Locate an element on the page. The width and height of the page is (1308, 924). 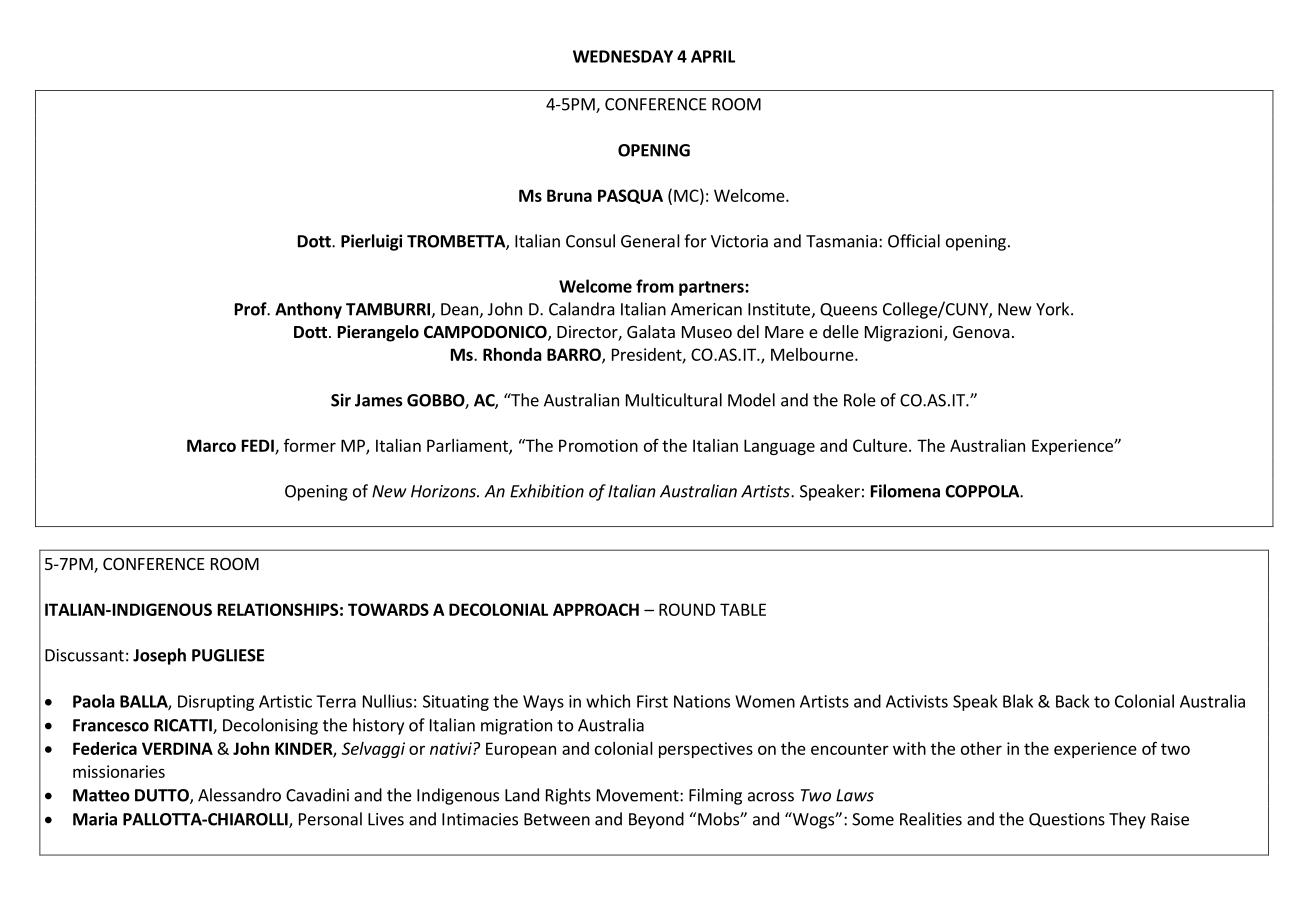
Movement is located at coordinates (639, 795).
